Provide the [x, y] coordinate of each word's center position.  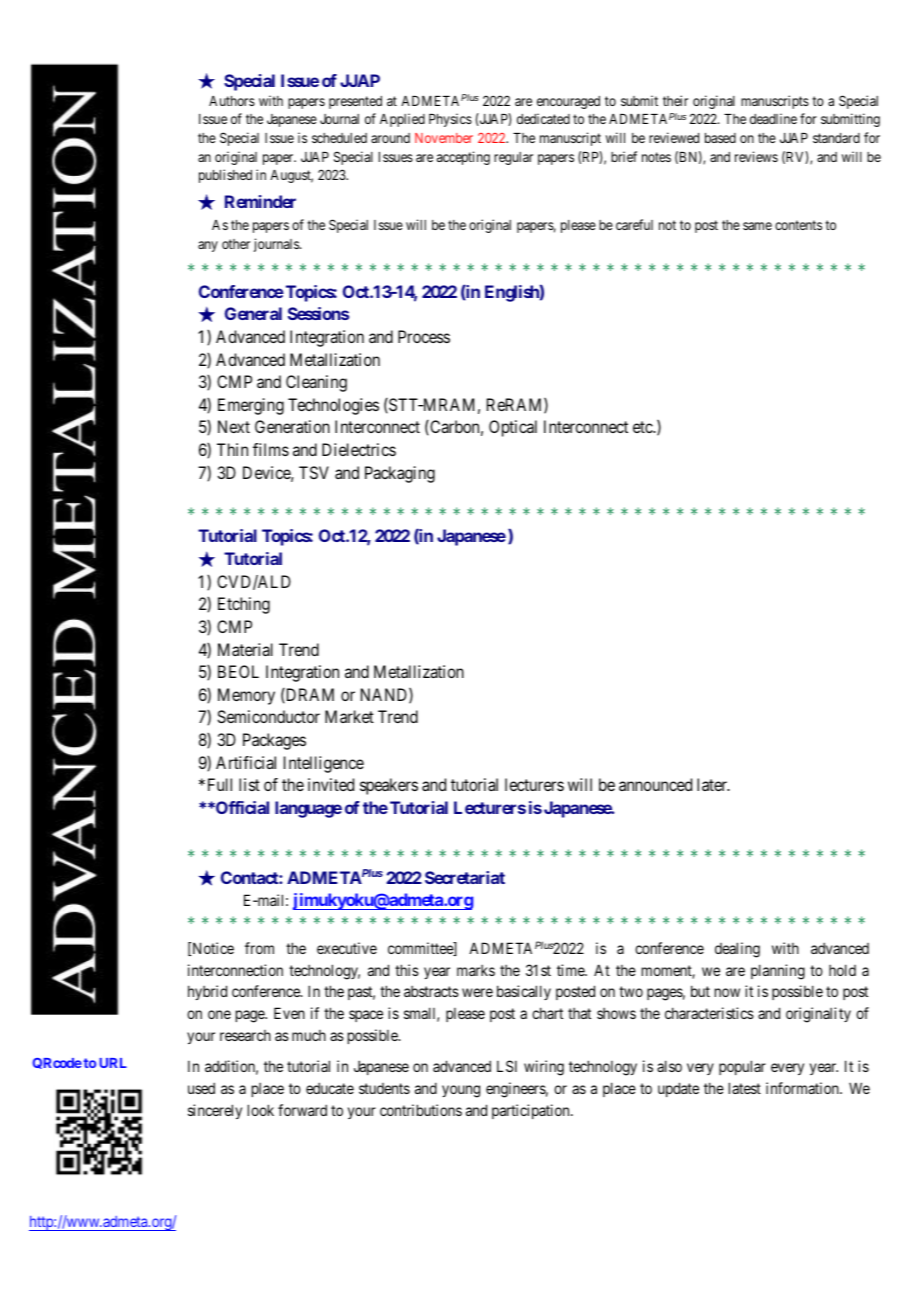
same [757, 226]
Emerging [251, 406]
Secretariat [465, 877]
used [201, 1088]
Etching [244, 605]
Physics [450, 120]
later [713, 784]
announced [655, 784]
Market [349, 716]
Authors [232, 101]
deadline [773, 118]
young [461, 1091]
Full [220, 784]
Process [424, 336]
